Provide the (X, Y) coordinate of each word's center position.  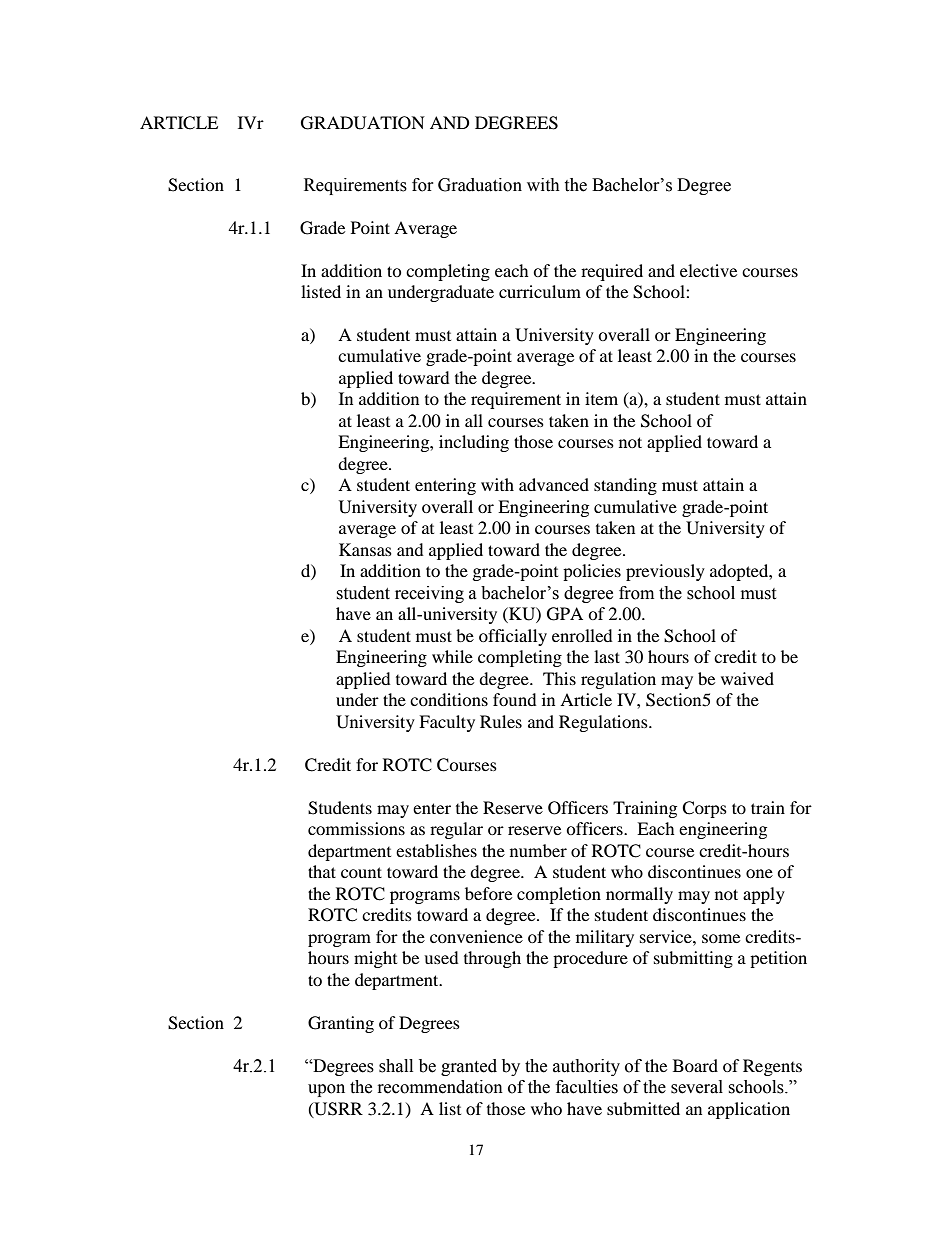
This (559, 678)
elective (708, 270)
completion (559, 895)
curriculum (540, 291)
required (612, 272)
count (361, 872)
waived (747, 678)
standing (625, 486)
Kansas (365, 549)
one (759, 873)
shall (396, 1066)
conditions (449, 699)
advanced (554, 484)
